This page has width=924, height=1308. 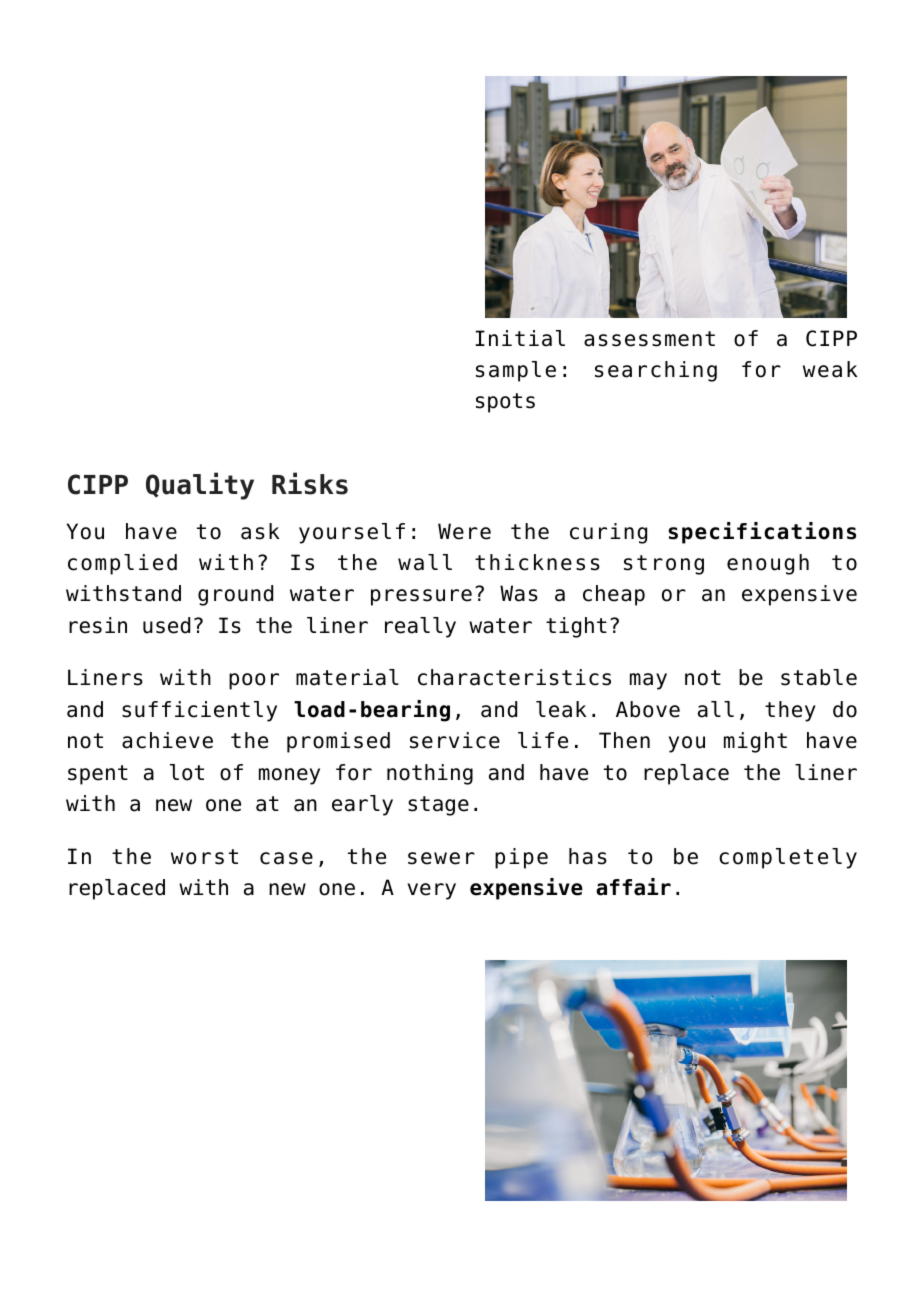 What do you see at coordinates (520, 338) in the page?
I see `Initial` at bounding box center [520, 338].
